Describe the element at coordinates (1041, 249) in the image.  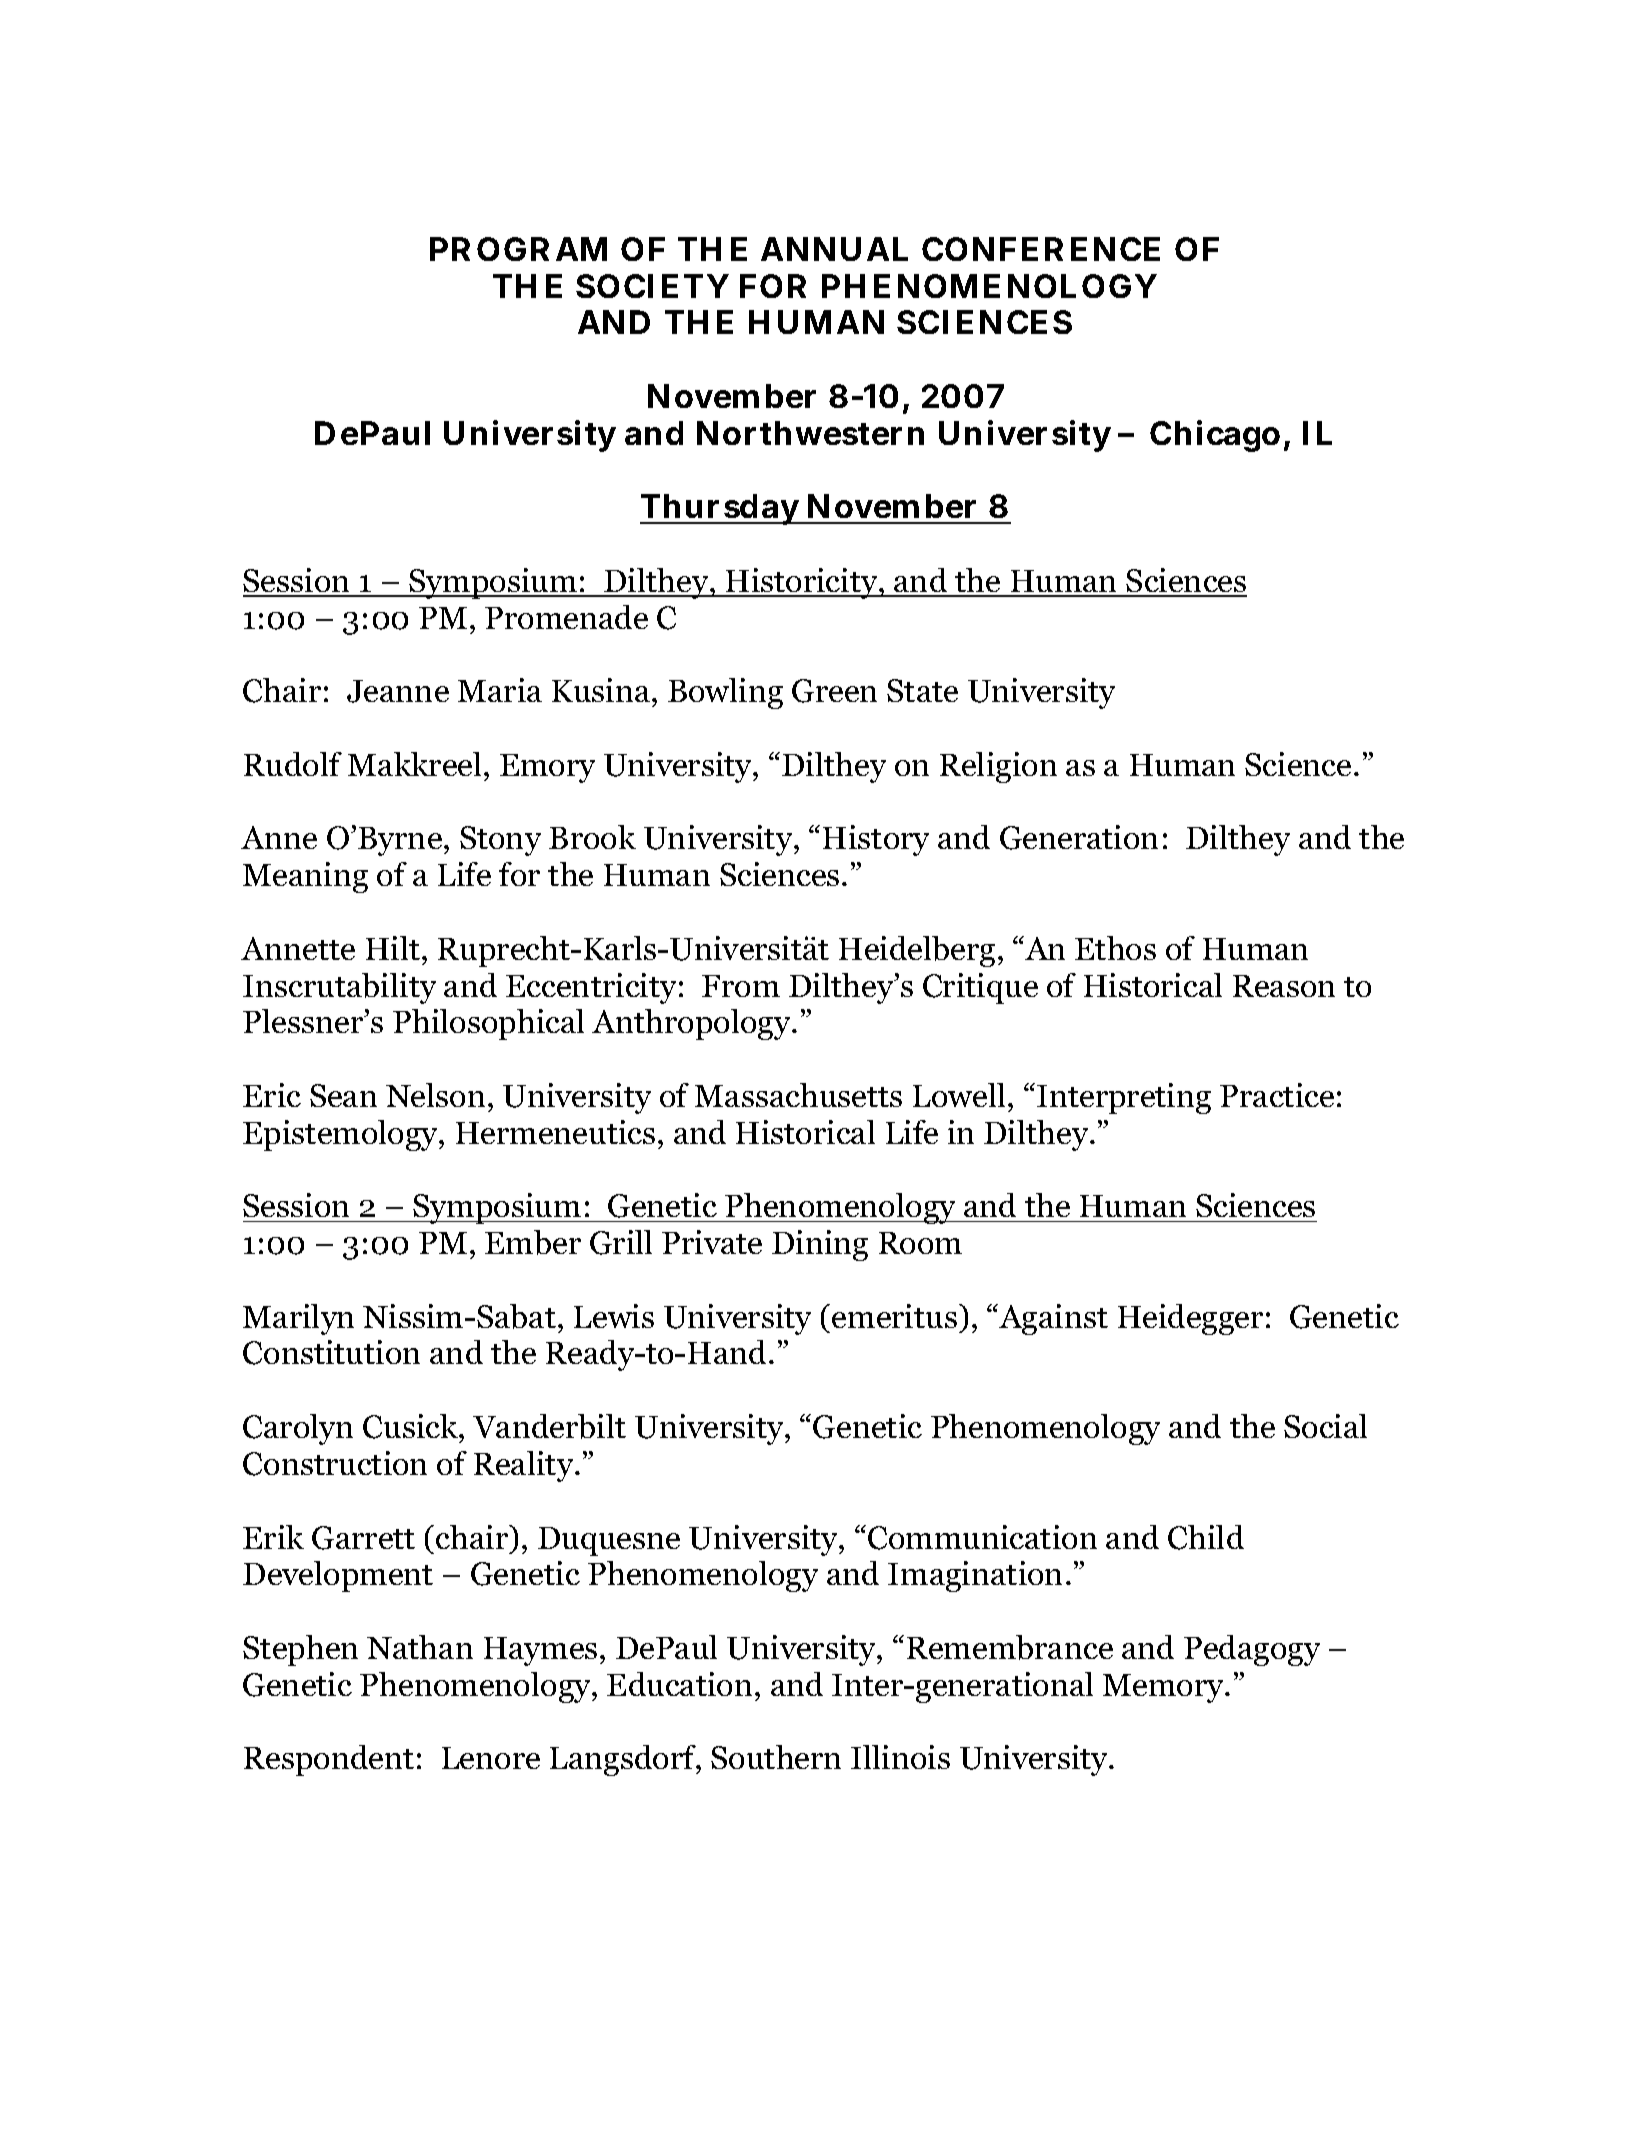
I see `CONFERENCE` at that location.
